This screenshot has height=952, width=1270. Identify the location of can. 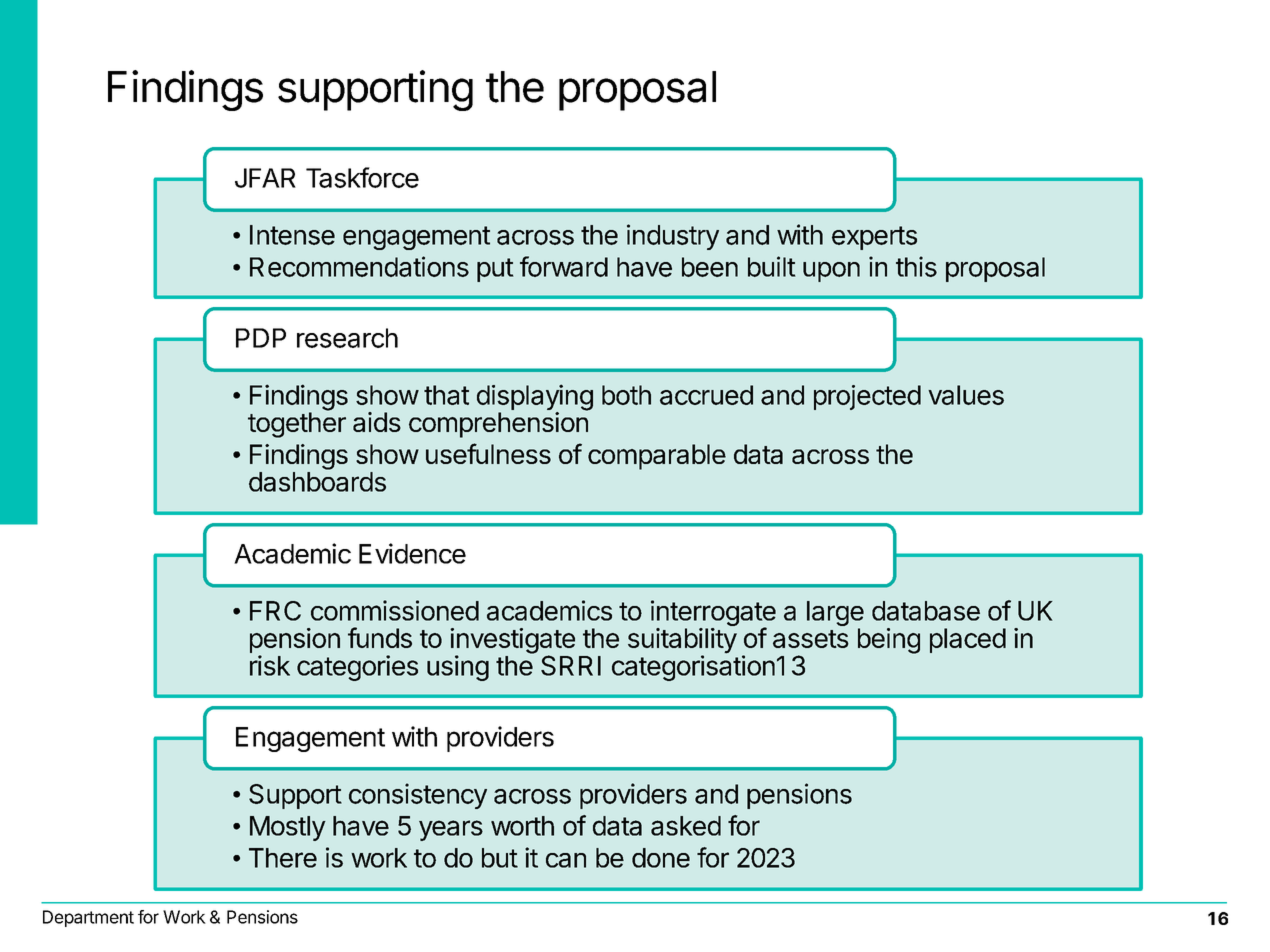
(566, 860).
